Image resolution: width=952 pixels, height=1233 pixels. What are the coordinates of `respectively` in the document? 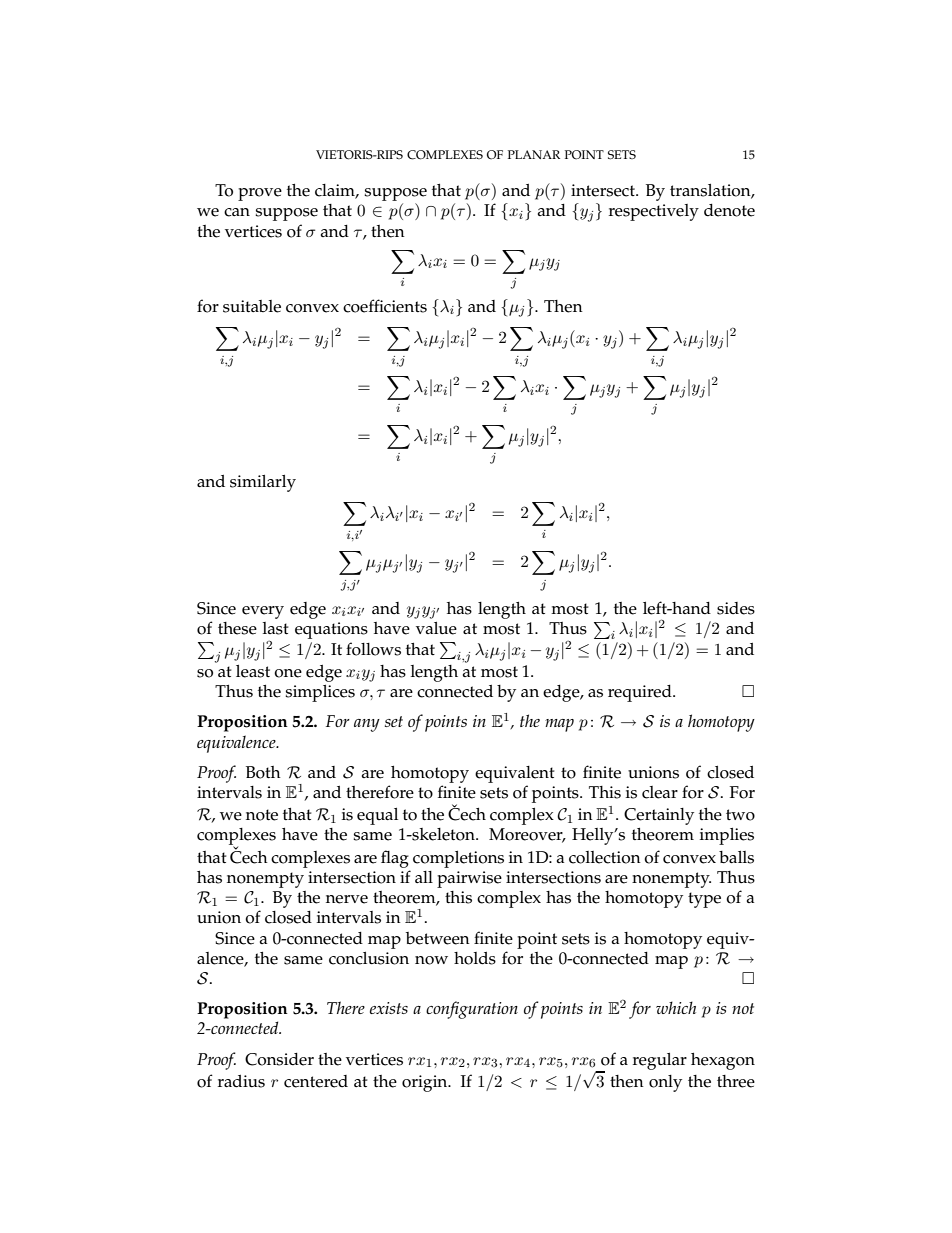 It's located at (654, 212).
